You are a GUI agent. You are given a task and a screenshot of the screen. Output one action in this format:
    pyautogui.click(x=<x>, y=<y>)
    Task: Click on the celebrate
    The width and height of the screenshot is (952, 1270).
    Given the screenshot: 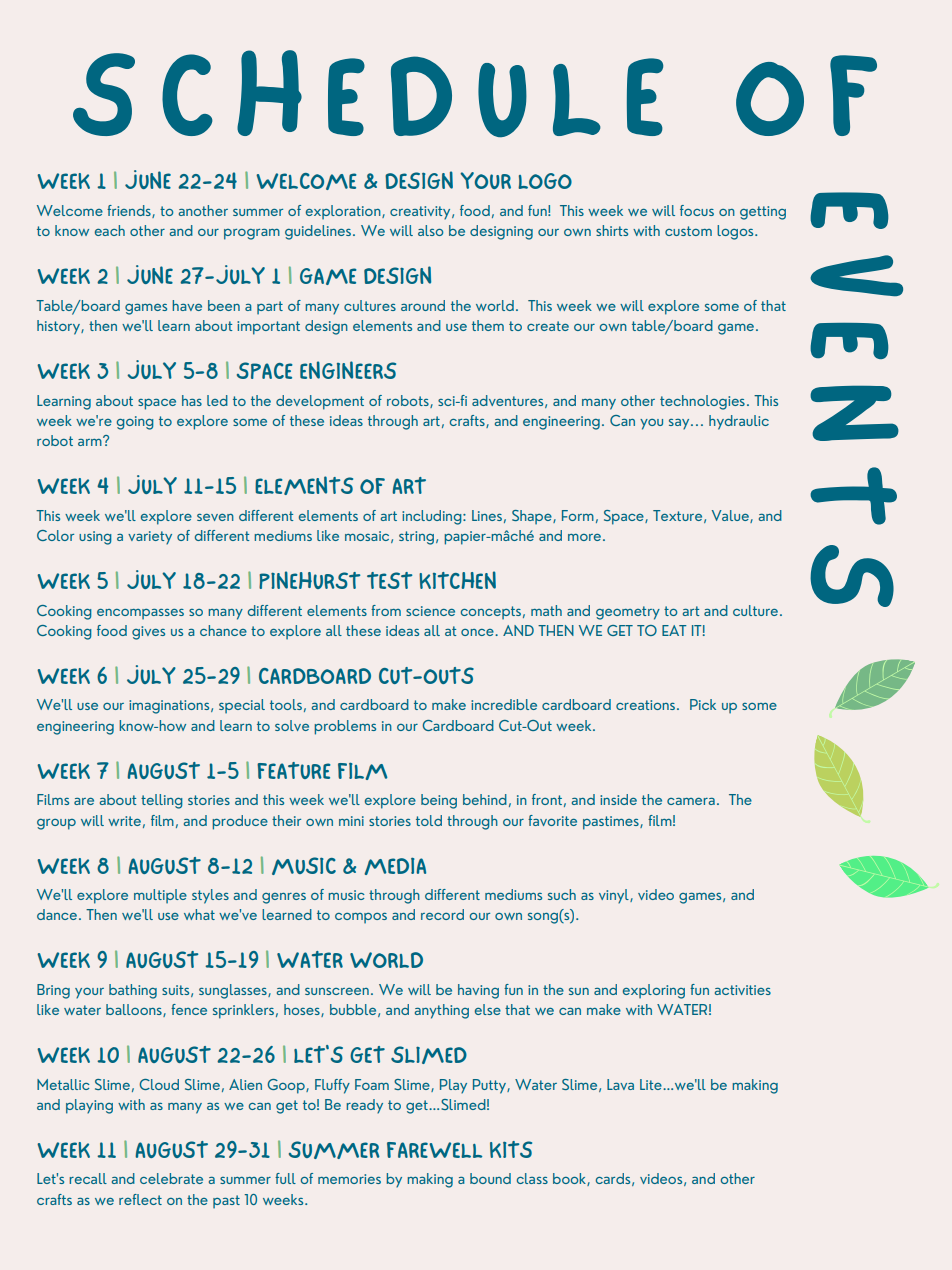 What is the action you would take?
    pyautogui.click(x=171, y=1178)
